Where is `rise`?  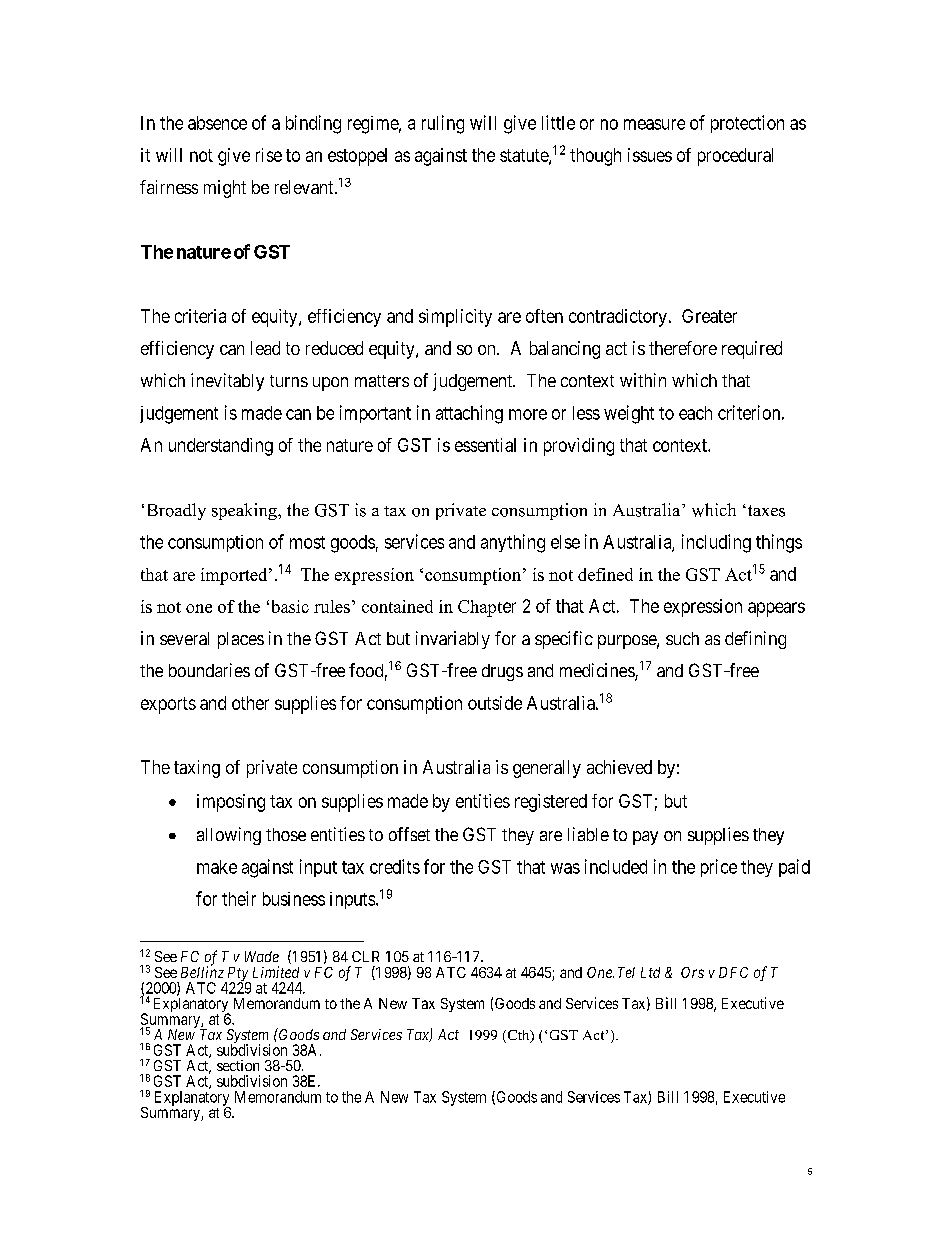 rise is located at coordinates (269, 155).
